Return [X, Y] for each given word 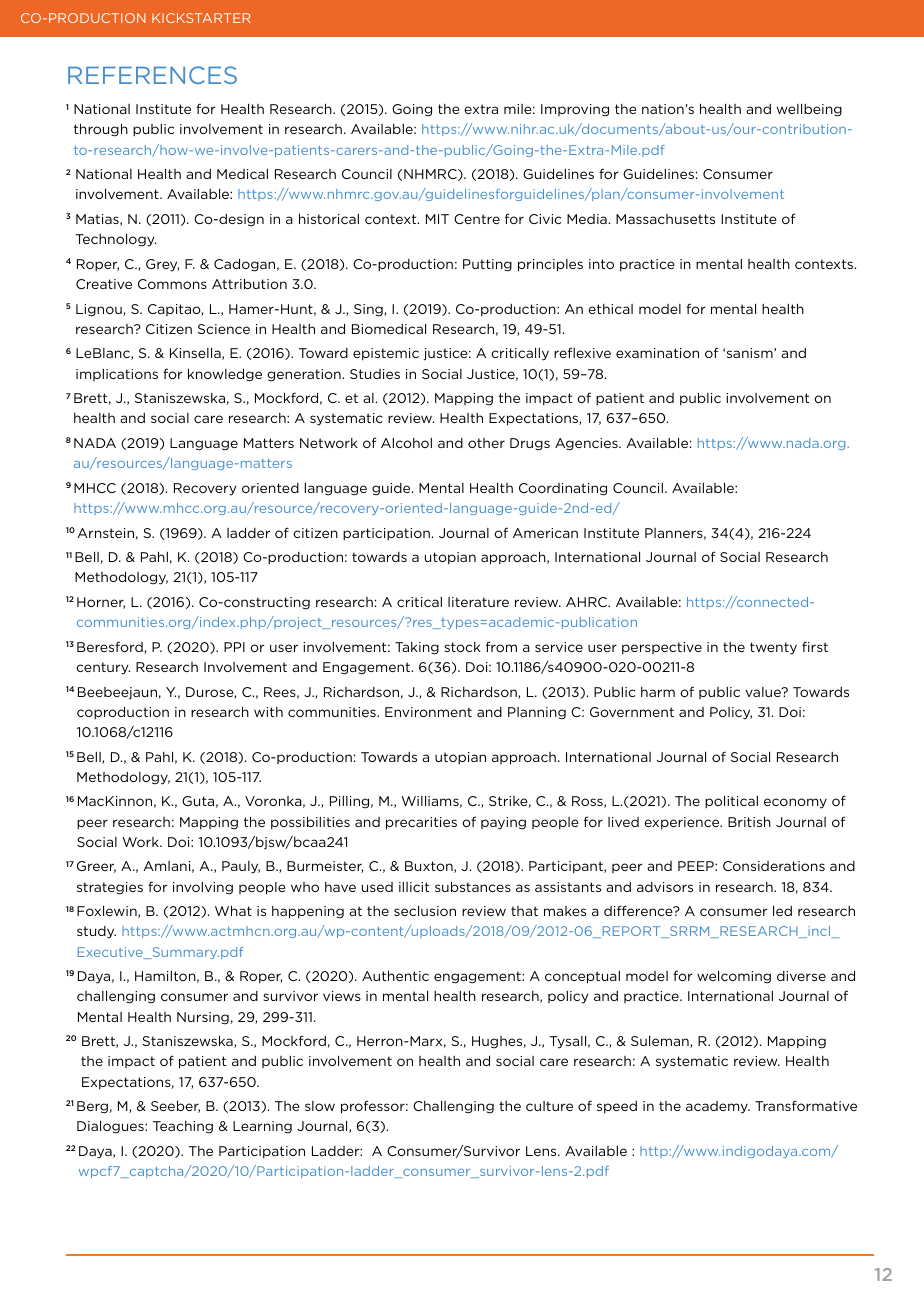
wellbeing [809, 110]
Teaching [183, 1127]
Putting [487, 265]
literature [478, 602]
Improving [575, 110]
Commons [172, 284]
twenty [773, 648]
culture [549, 1106]
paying [503, 823]
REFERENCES [152, 75]
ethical [610, 309]
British [749, 821]
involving [203, 888]
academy [718, 1107]
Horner [101, 603]
